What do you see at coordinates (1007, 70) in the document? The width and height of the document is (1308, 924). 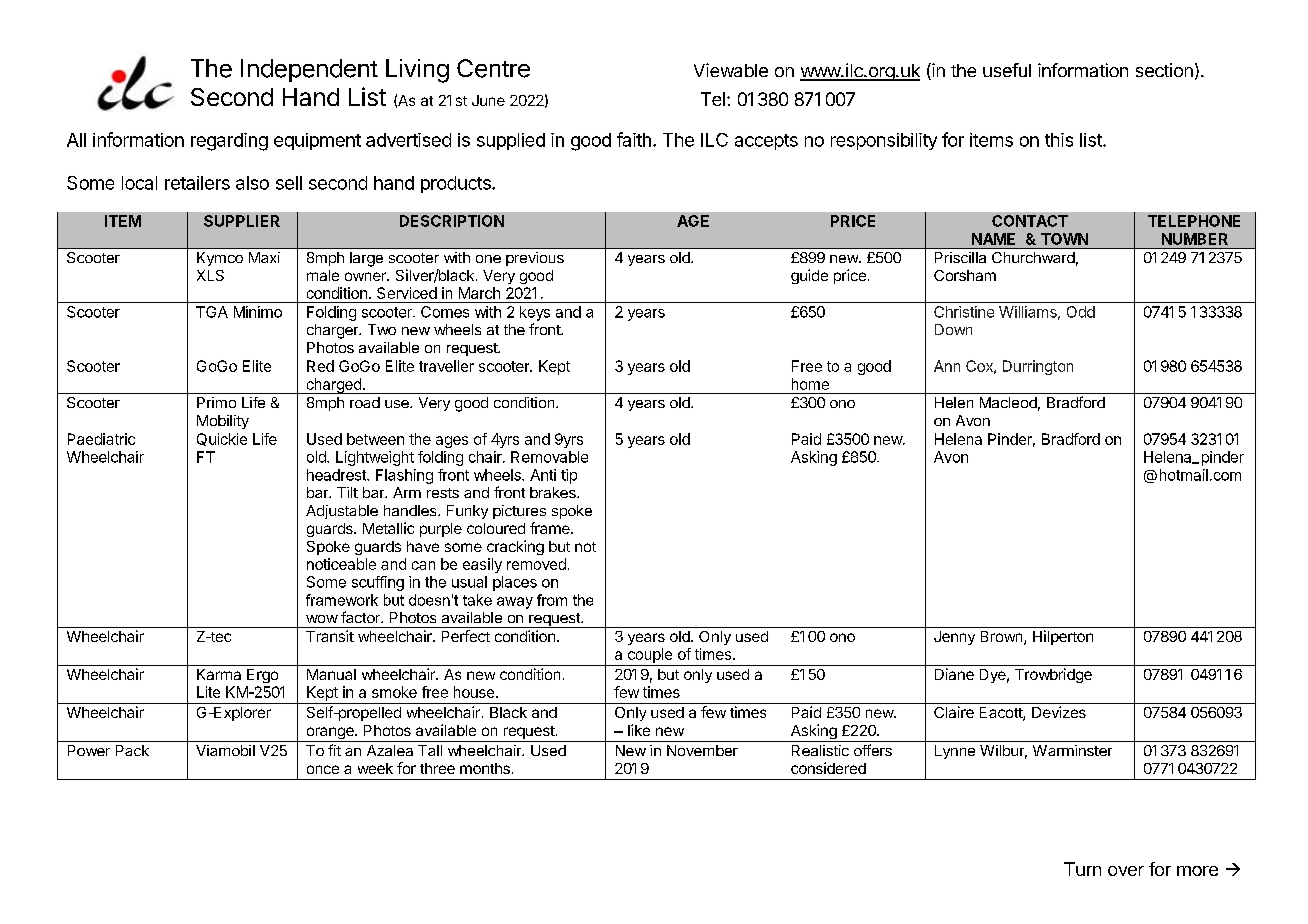 I see `useful` at bounding box center [1007, 70].
